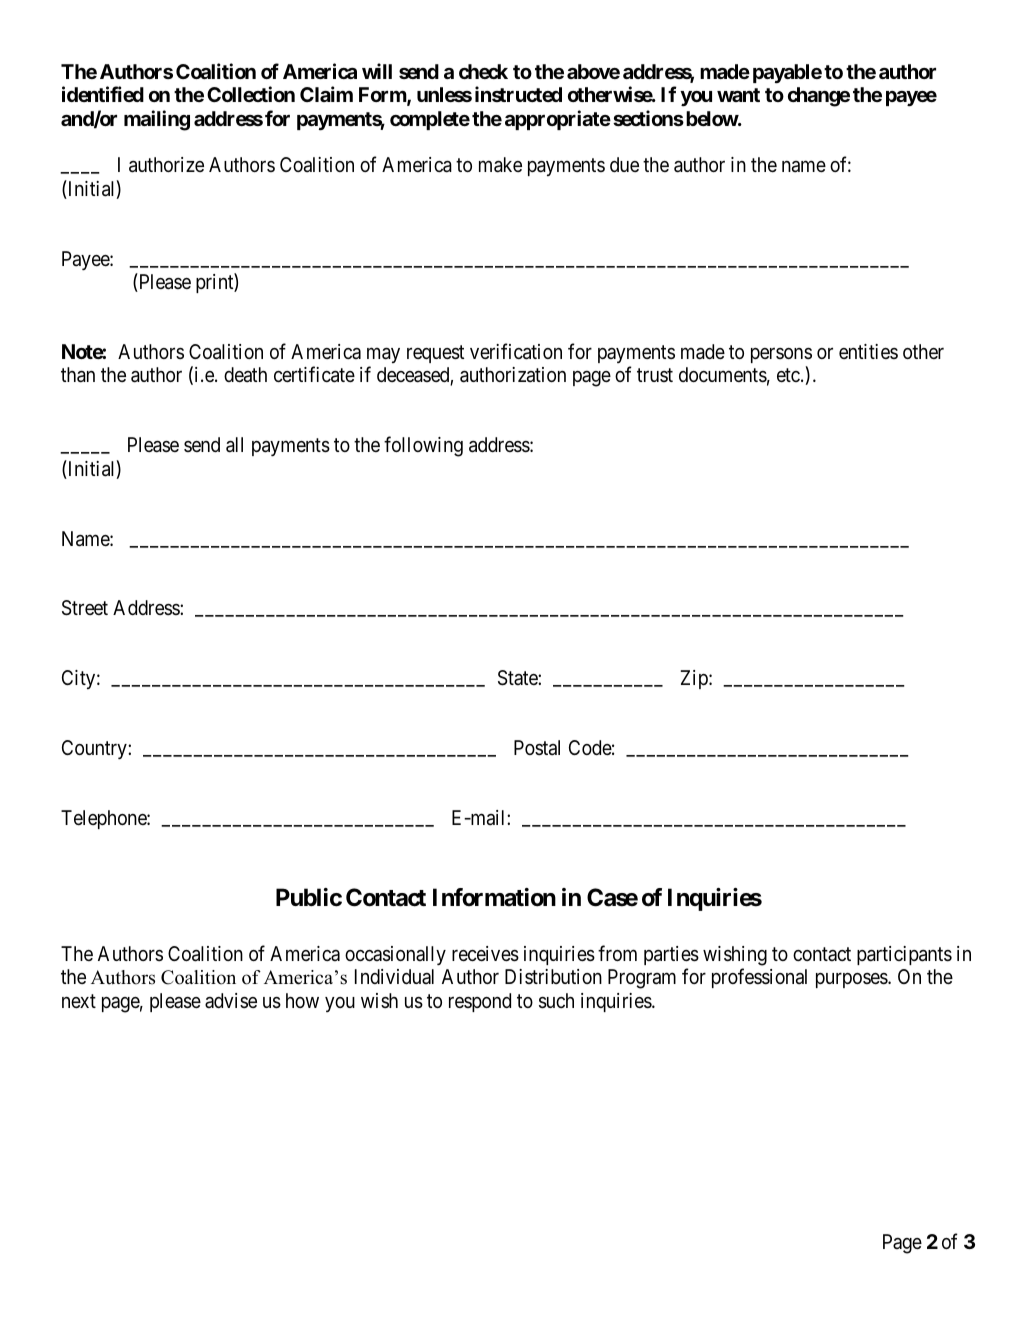  What do you see at coordinates (518, 94) in the page?
I see `instructed` at bounding box center [518, 94].
